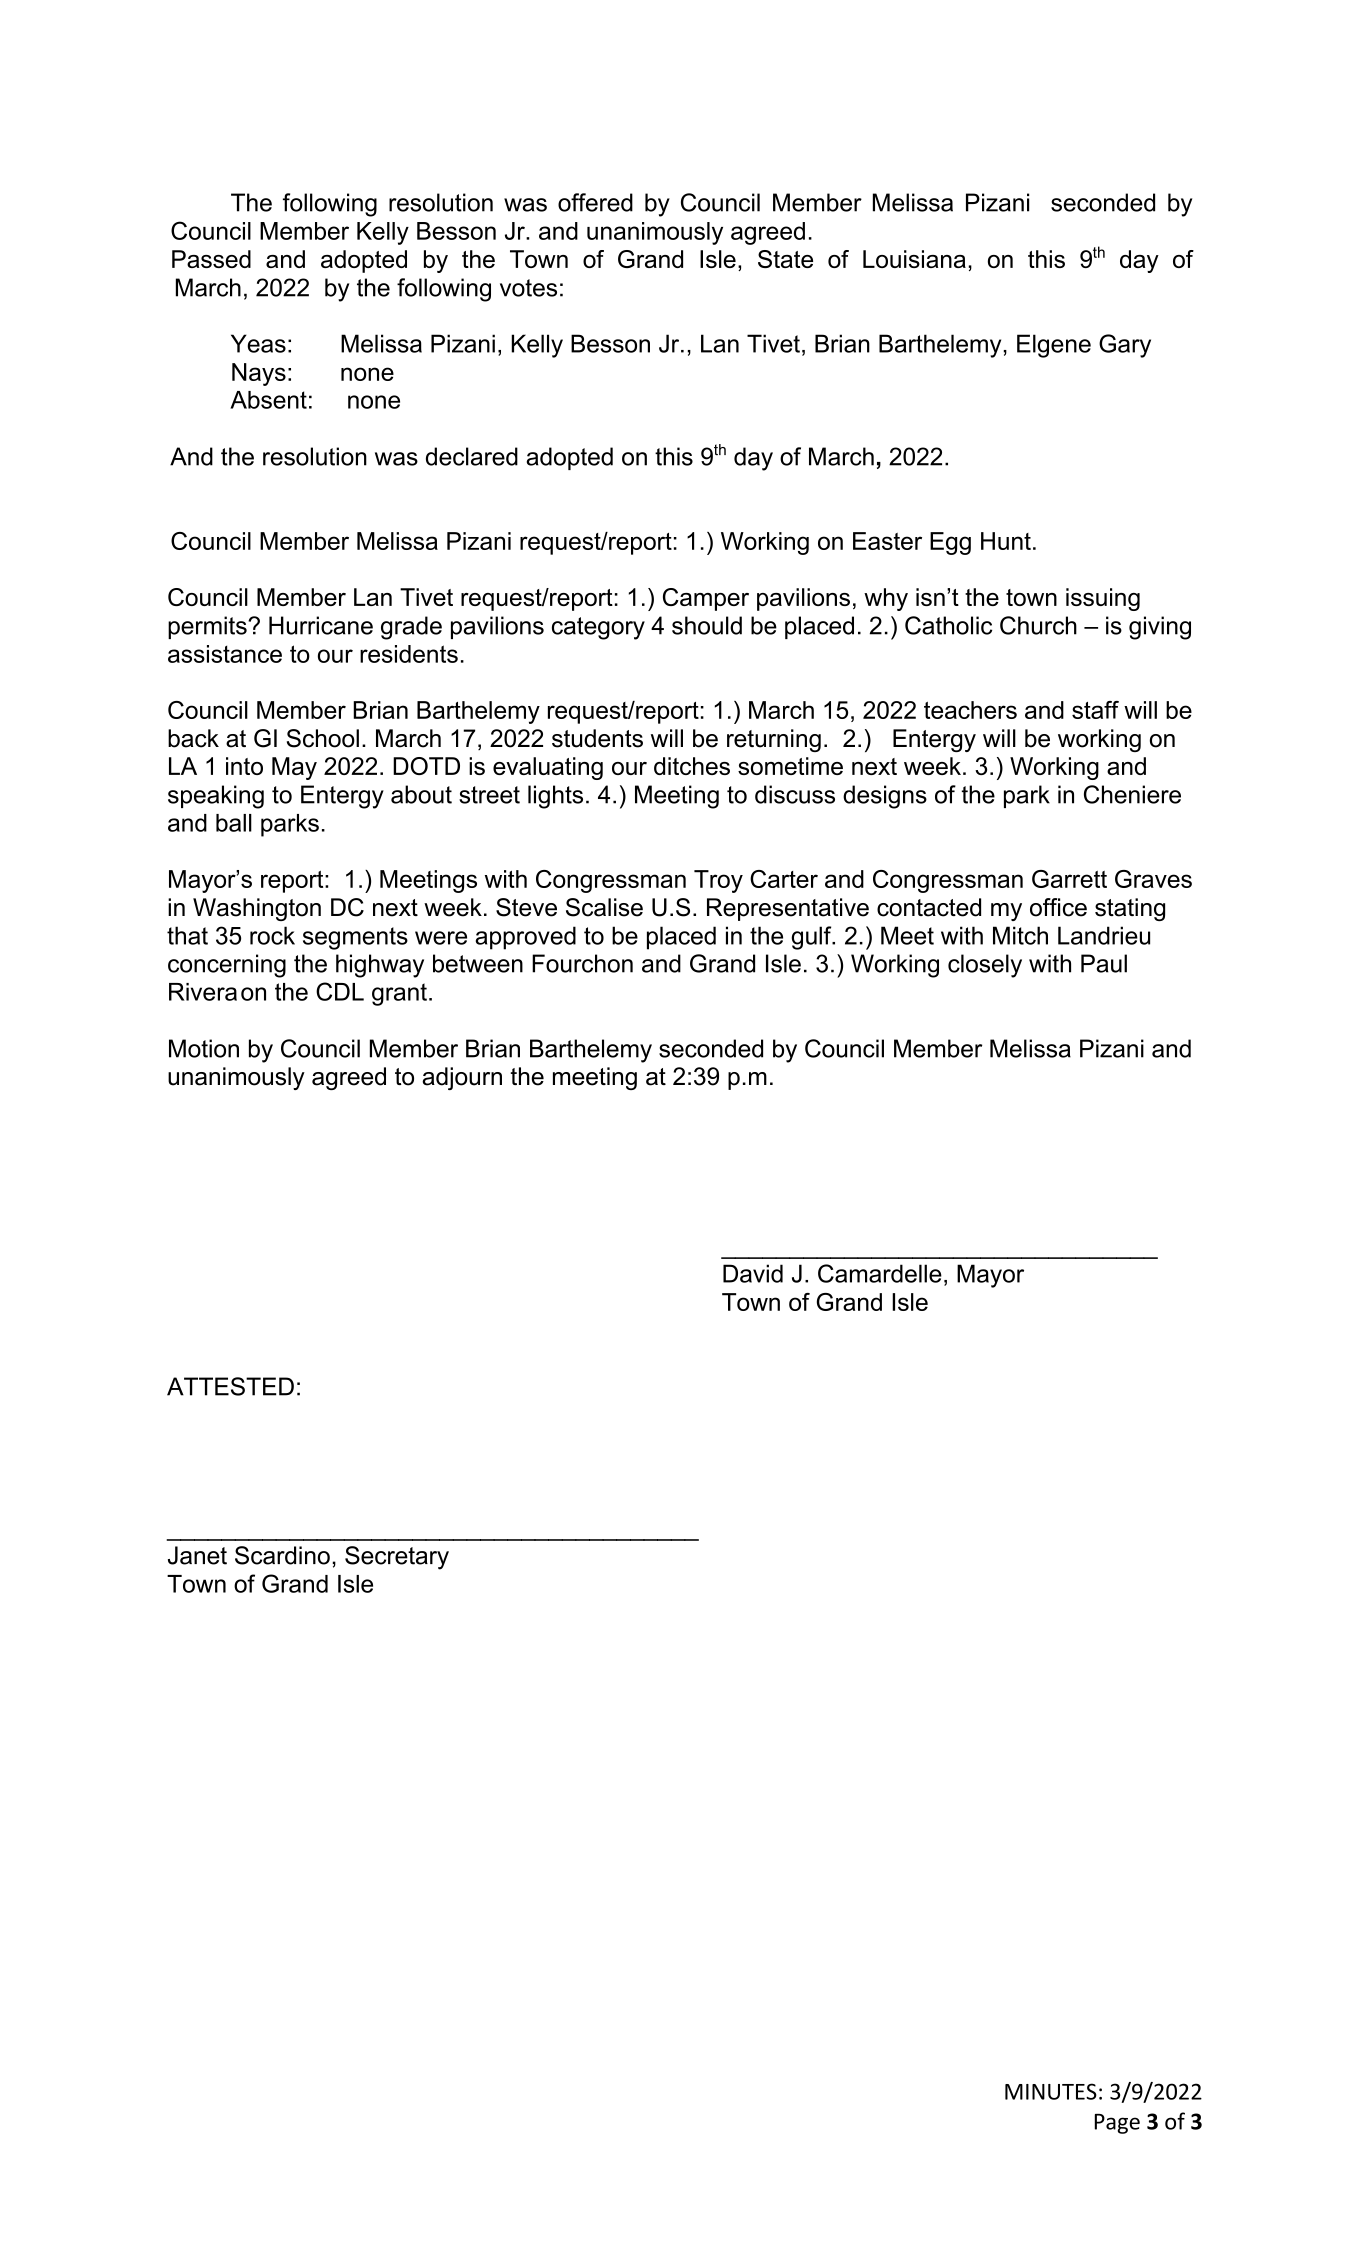  What do you see at coordinates (257, 909) in the page?
I see `Washington` at bounding box center [257, 909].
